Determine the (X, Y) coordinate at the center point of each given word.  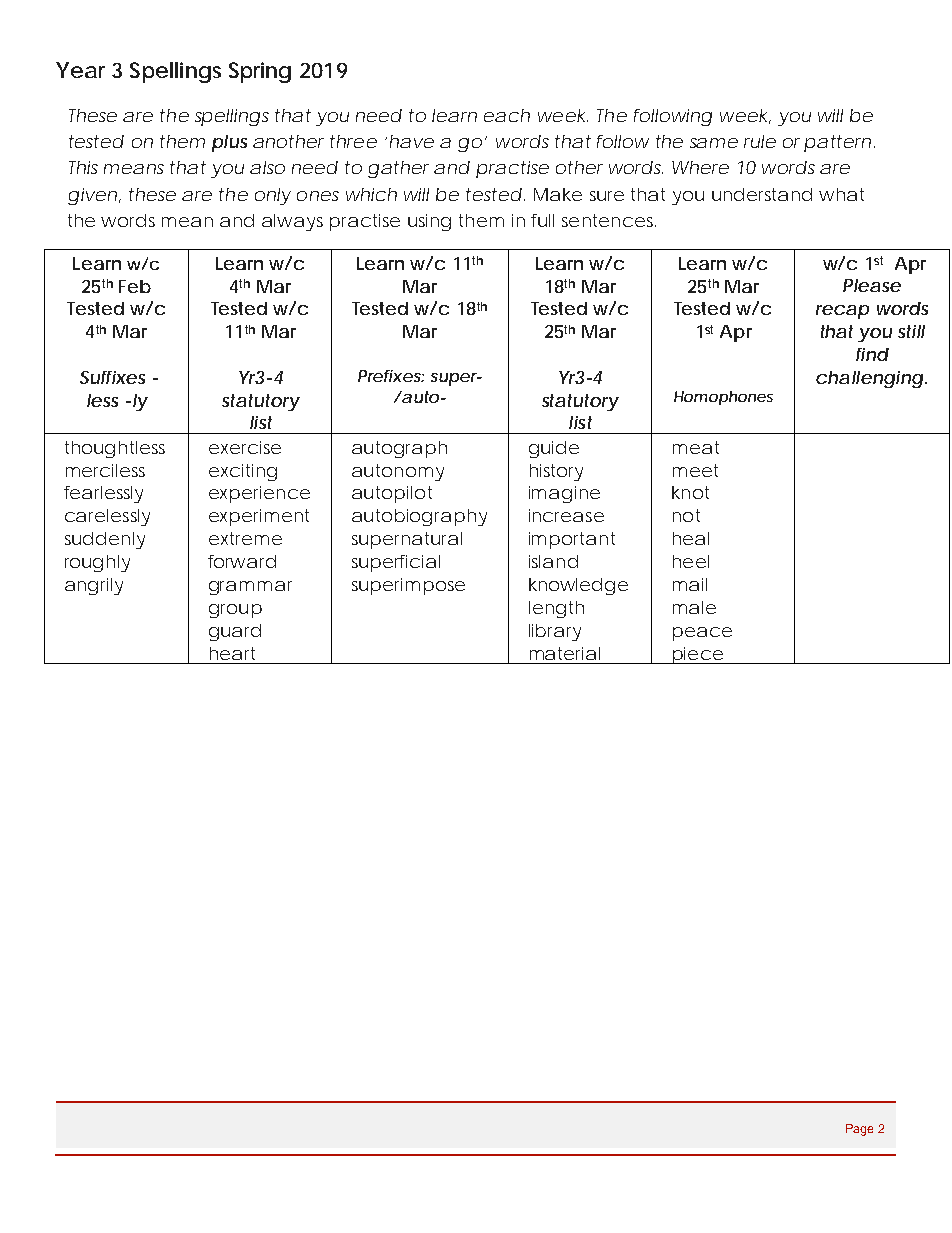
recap (842, 312)
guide (554, 449)
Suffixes (112, 377)
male (694, 607)
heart (232, 653)
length (556, 609)
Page (859, 1130)
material (565, 653)
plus (229, 143)
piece (697, 655)
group (235, 611)
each (507, 115)
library (555, 632)
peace (702, 634)
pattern (837, 143)
